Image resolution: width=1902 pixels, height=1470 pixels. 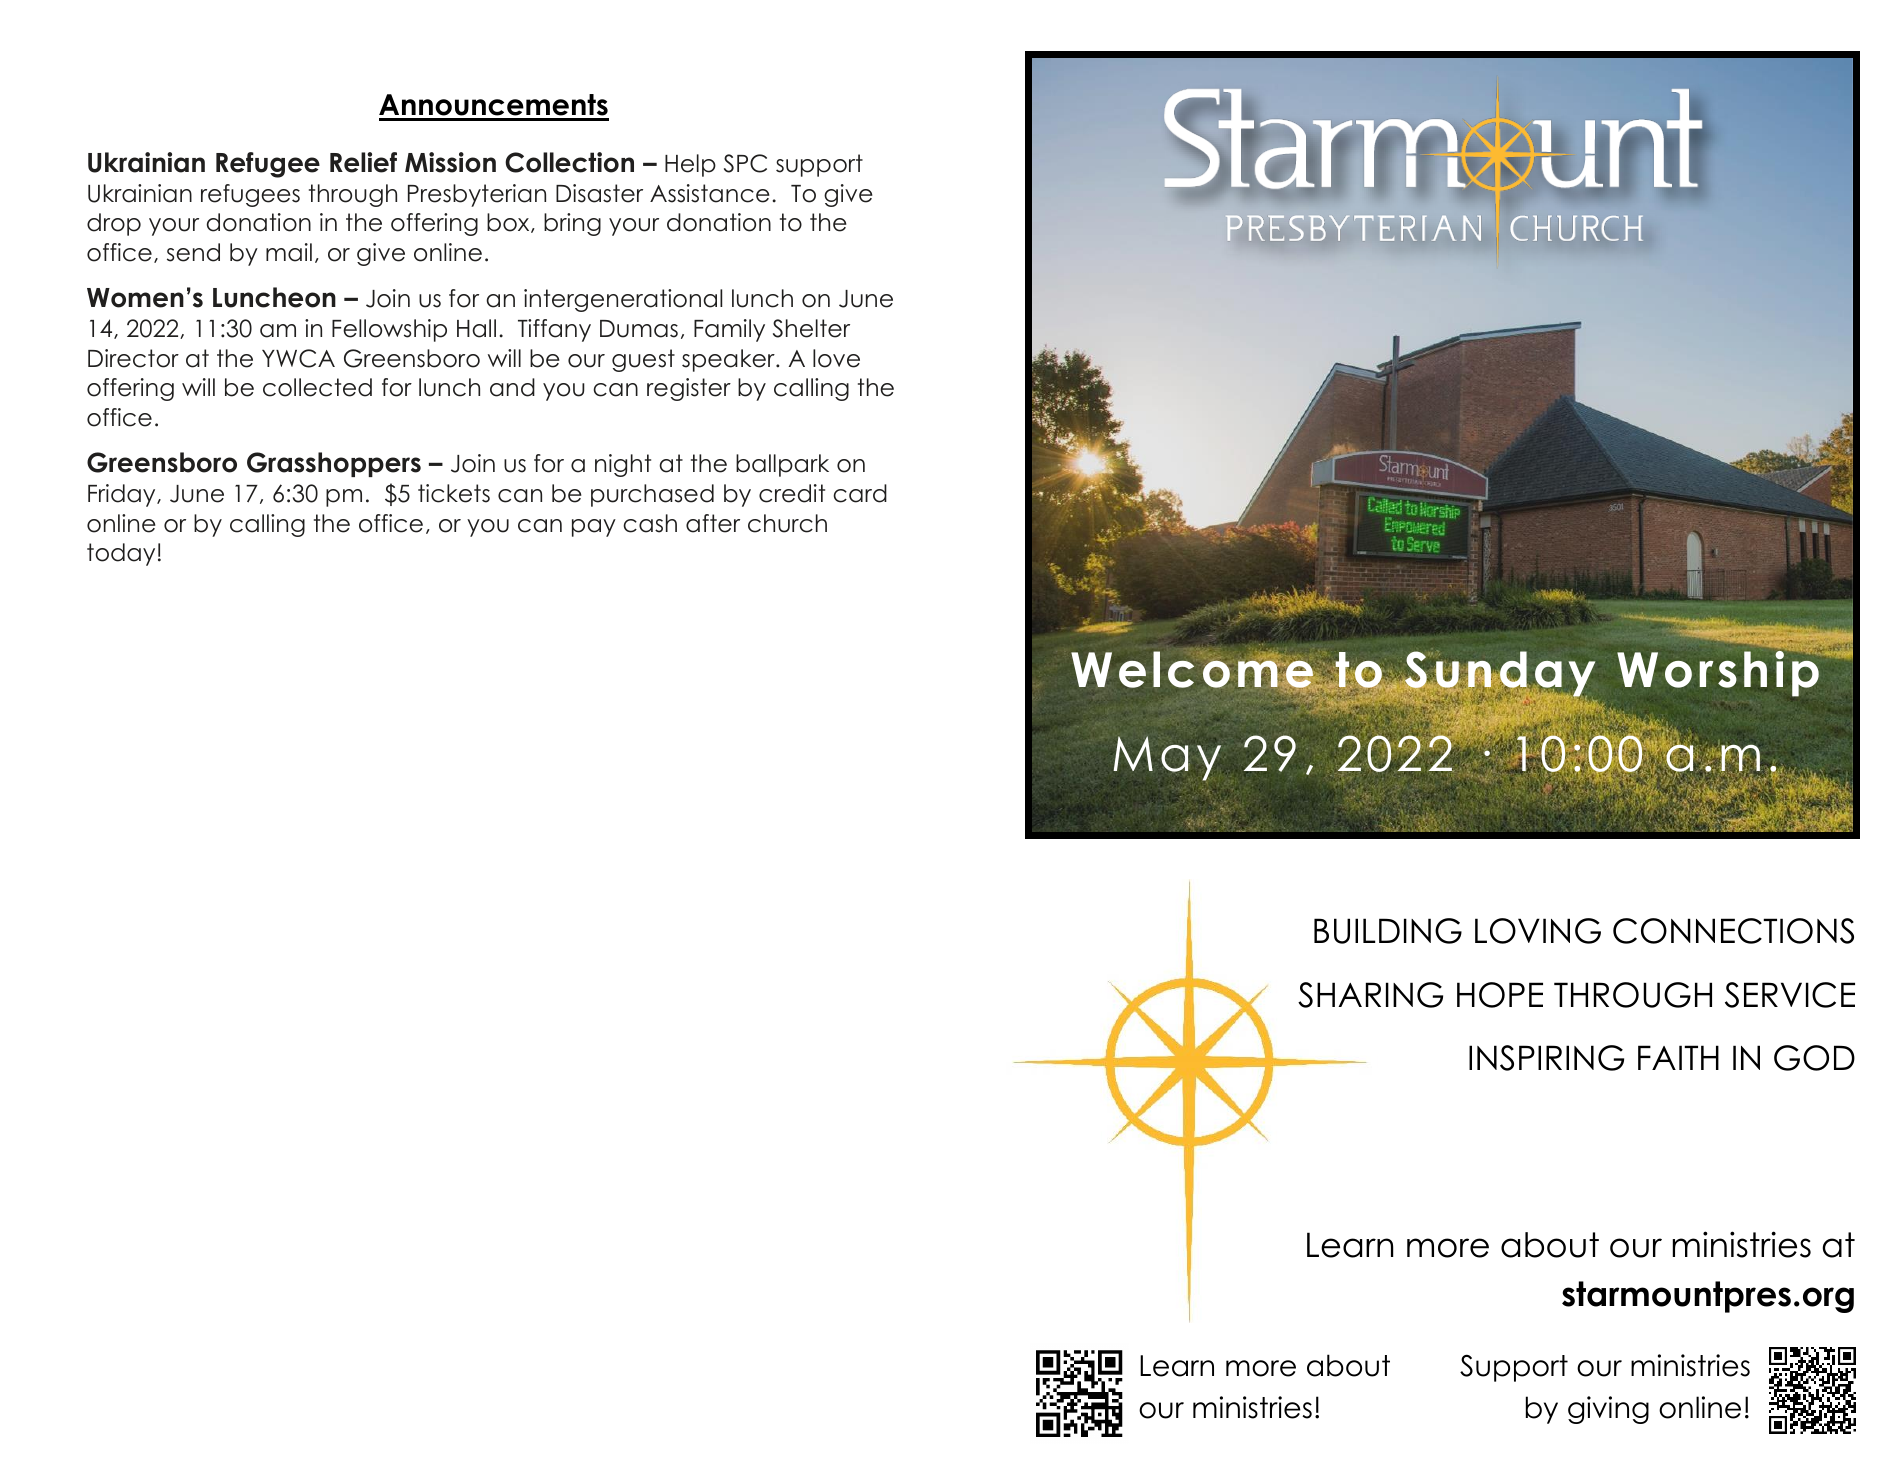 What do you see at coordinates (1608, 1410) in the screenshot?
I see `giving` at bounding box center [1608, 1410].
